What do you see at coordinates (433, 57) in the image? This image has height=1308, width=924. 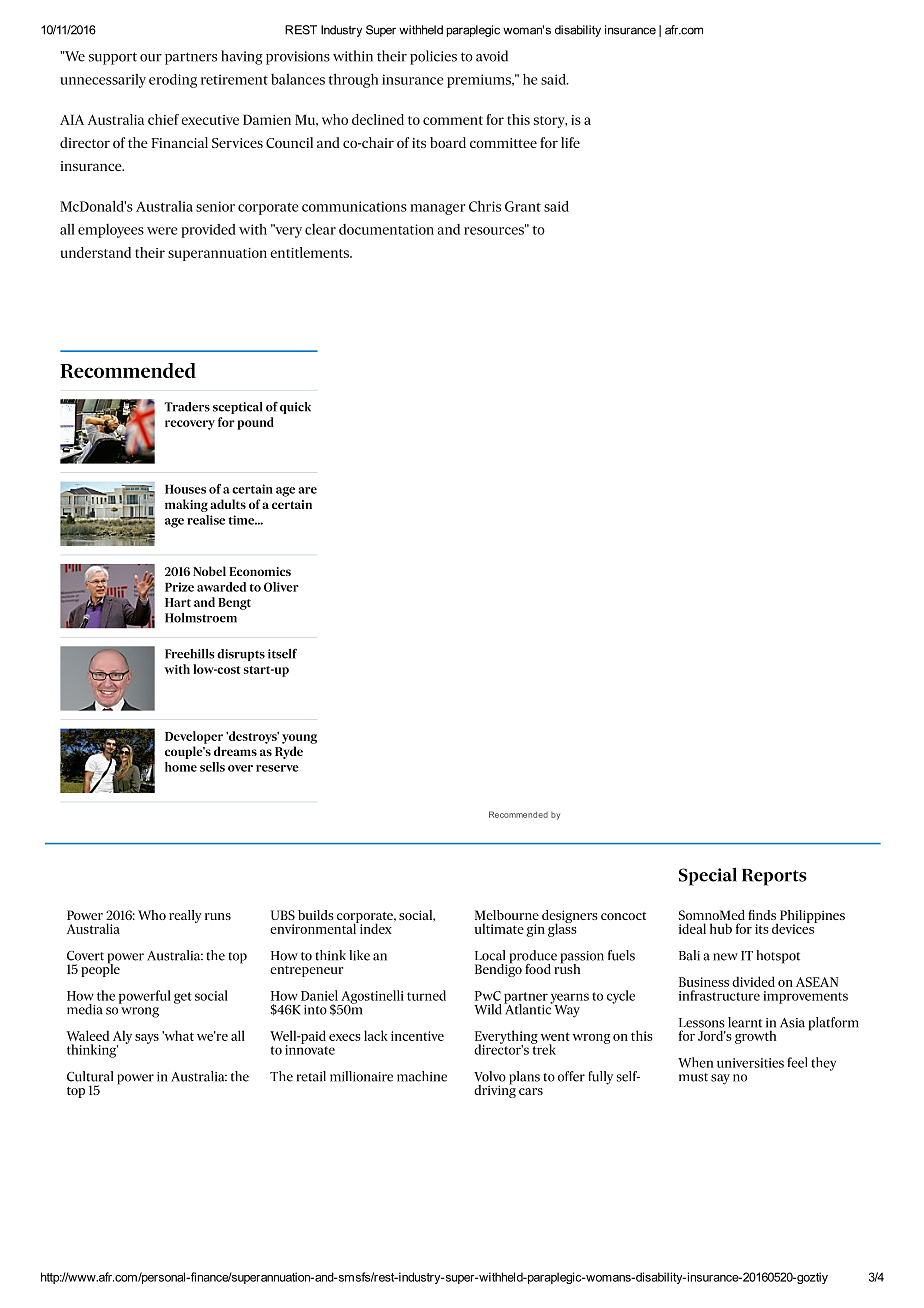 I see `policies` at bounding box center [433, 57].
